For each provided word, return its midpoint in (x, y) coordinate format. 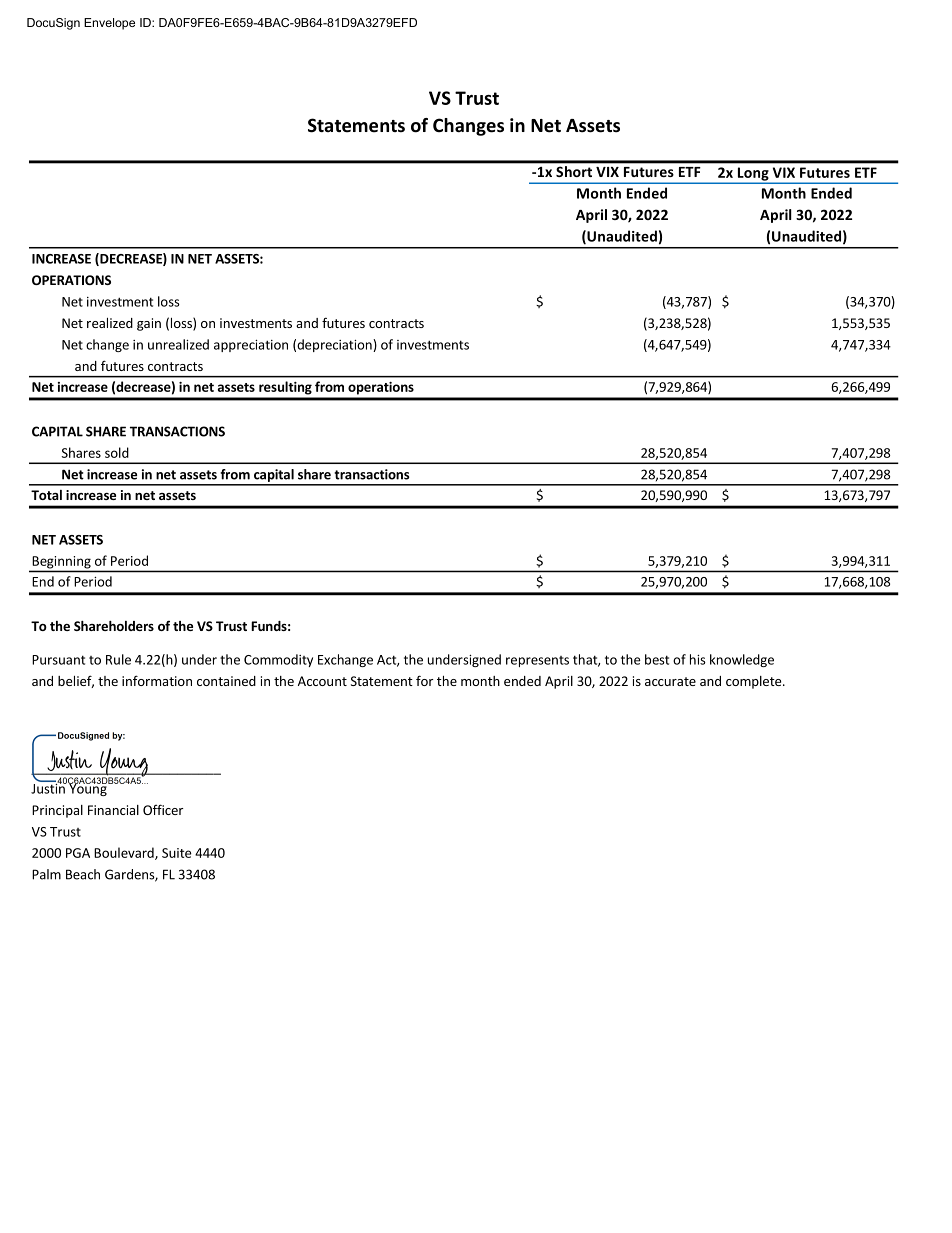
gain (149, 324)
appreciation (251, 346)
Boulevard (125, 853)
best (657, 659)
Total (46, 495)
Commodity (278, 660)
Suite (177, 853)
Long (753, 174)
